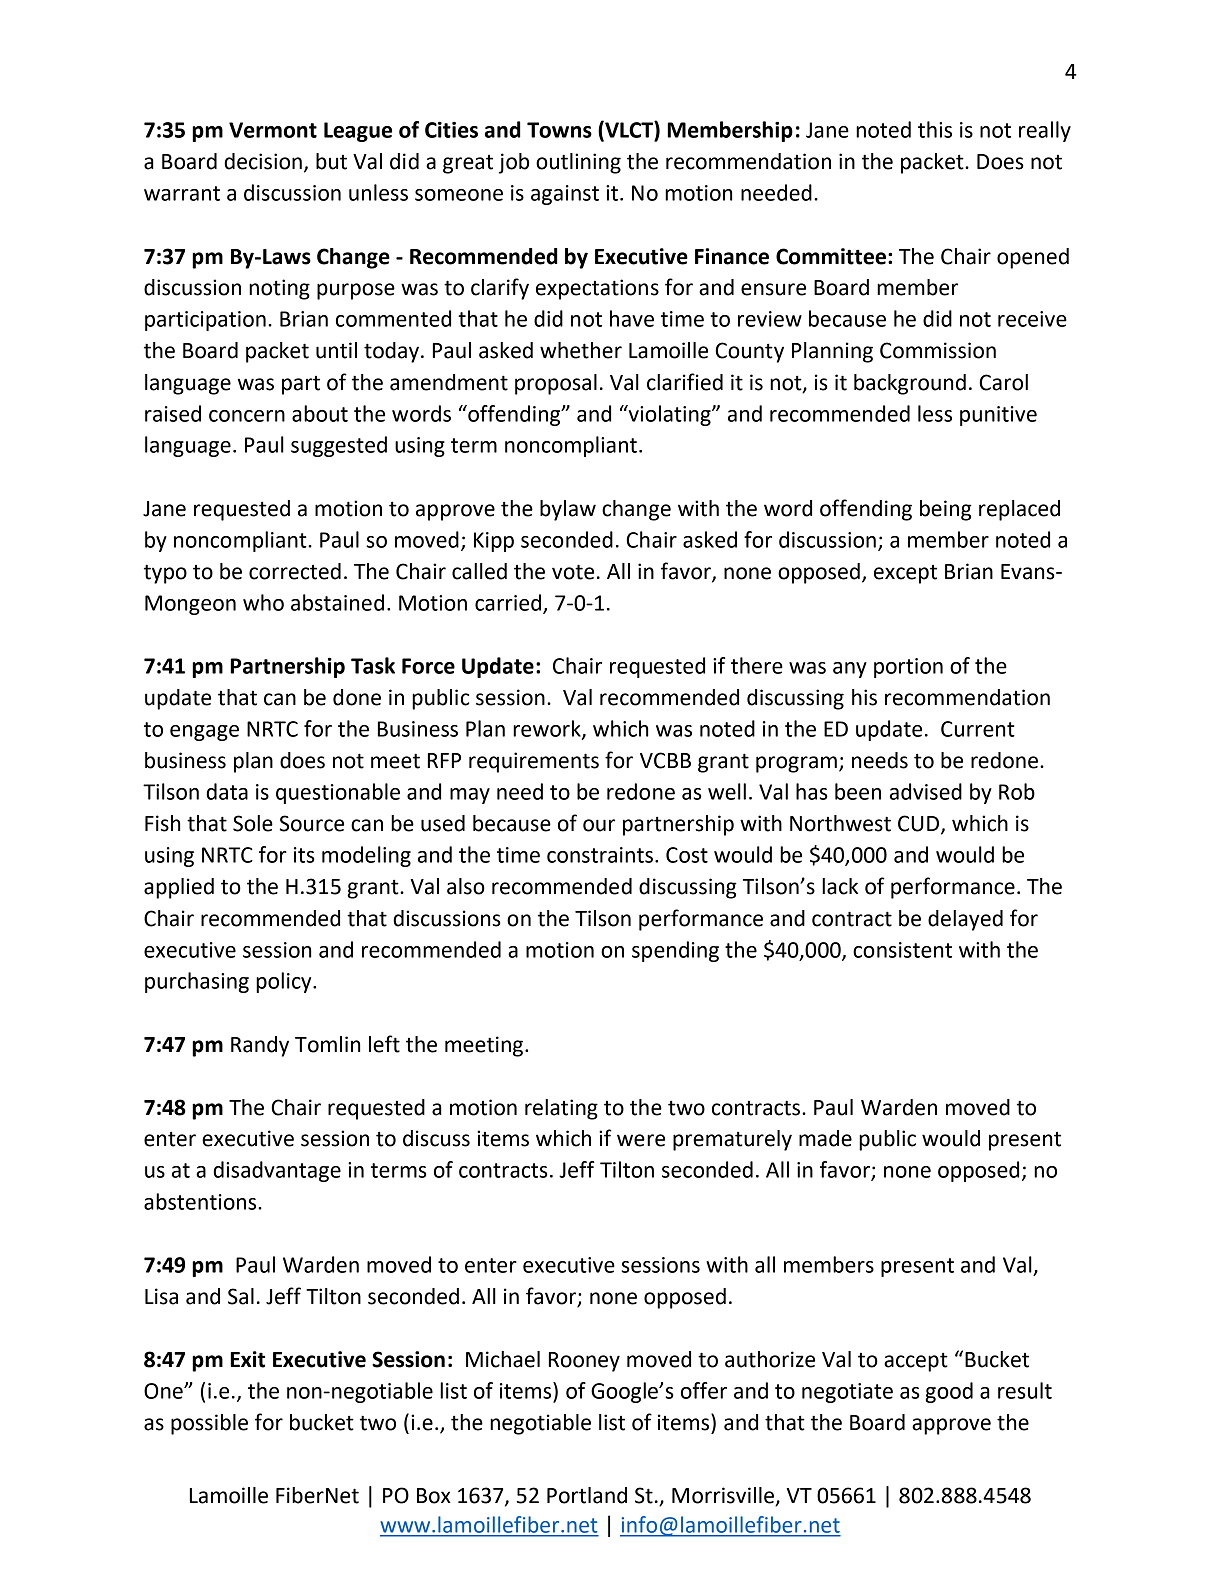 Image resolution: width=1220 pixels, height=1579 pixels. Describe the element at coordinates (920, 824) in the image. I see `CUD` at that location.
